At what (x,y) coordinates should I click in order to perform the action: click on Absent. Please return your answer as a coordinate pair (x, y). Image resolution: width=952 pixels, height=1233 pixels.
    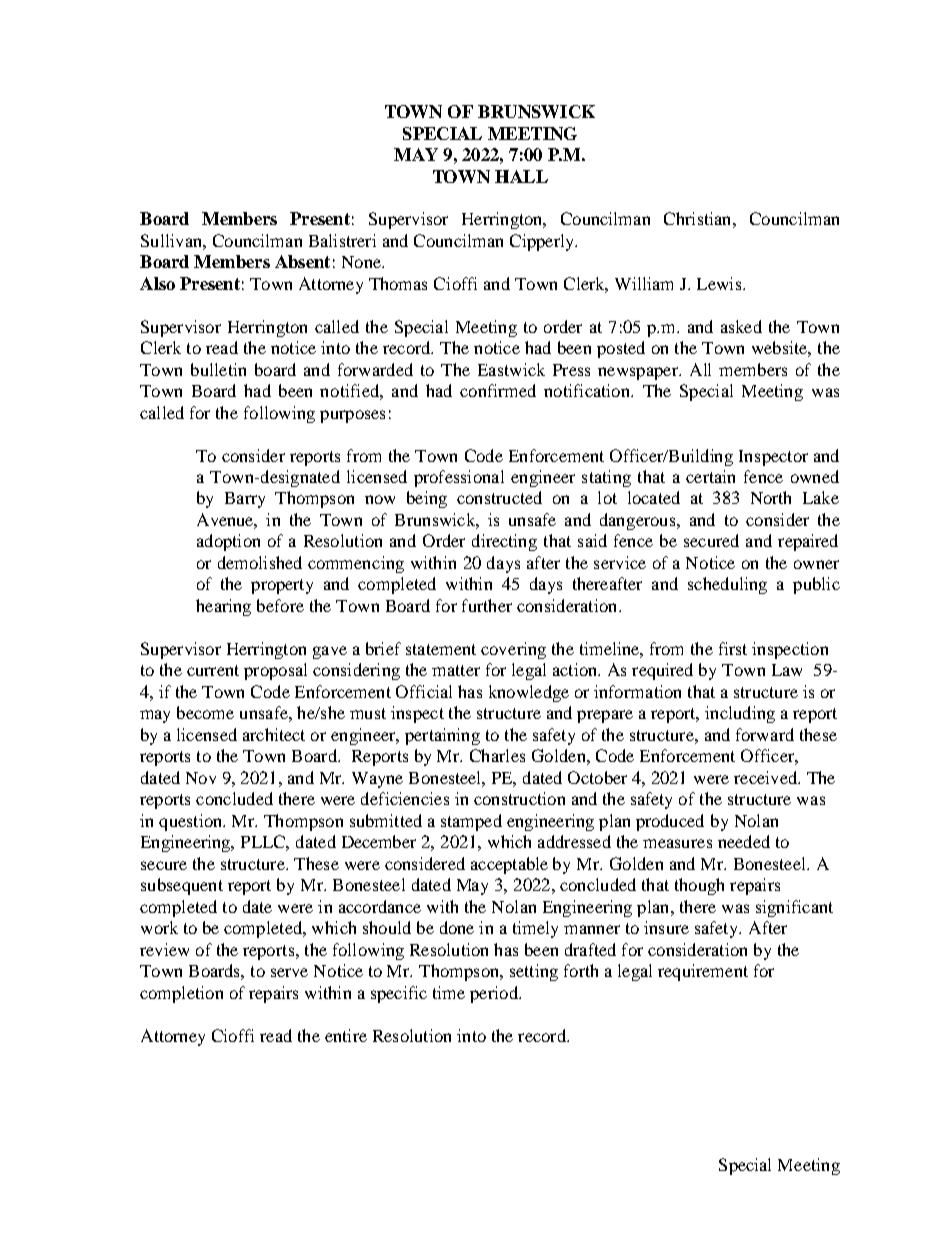
    Looking at the image, I should click on (302, 261).
